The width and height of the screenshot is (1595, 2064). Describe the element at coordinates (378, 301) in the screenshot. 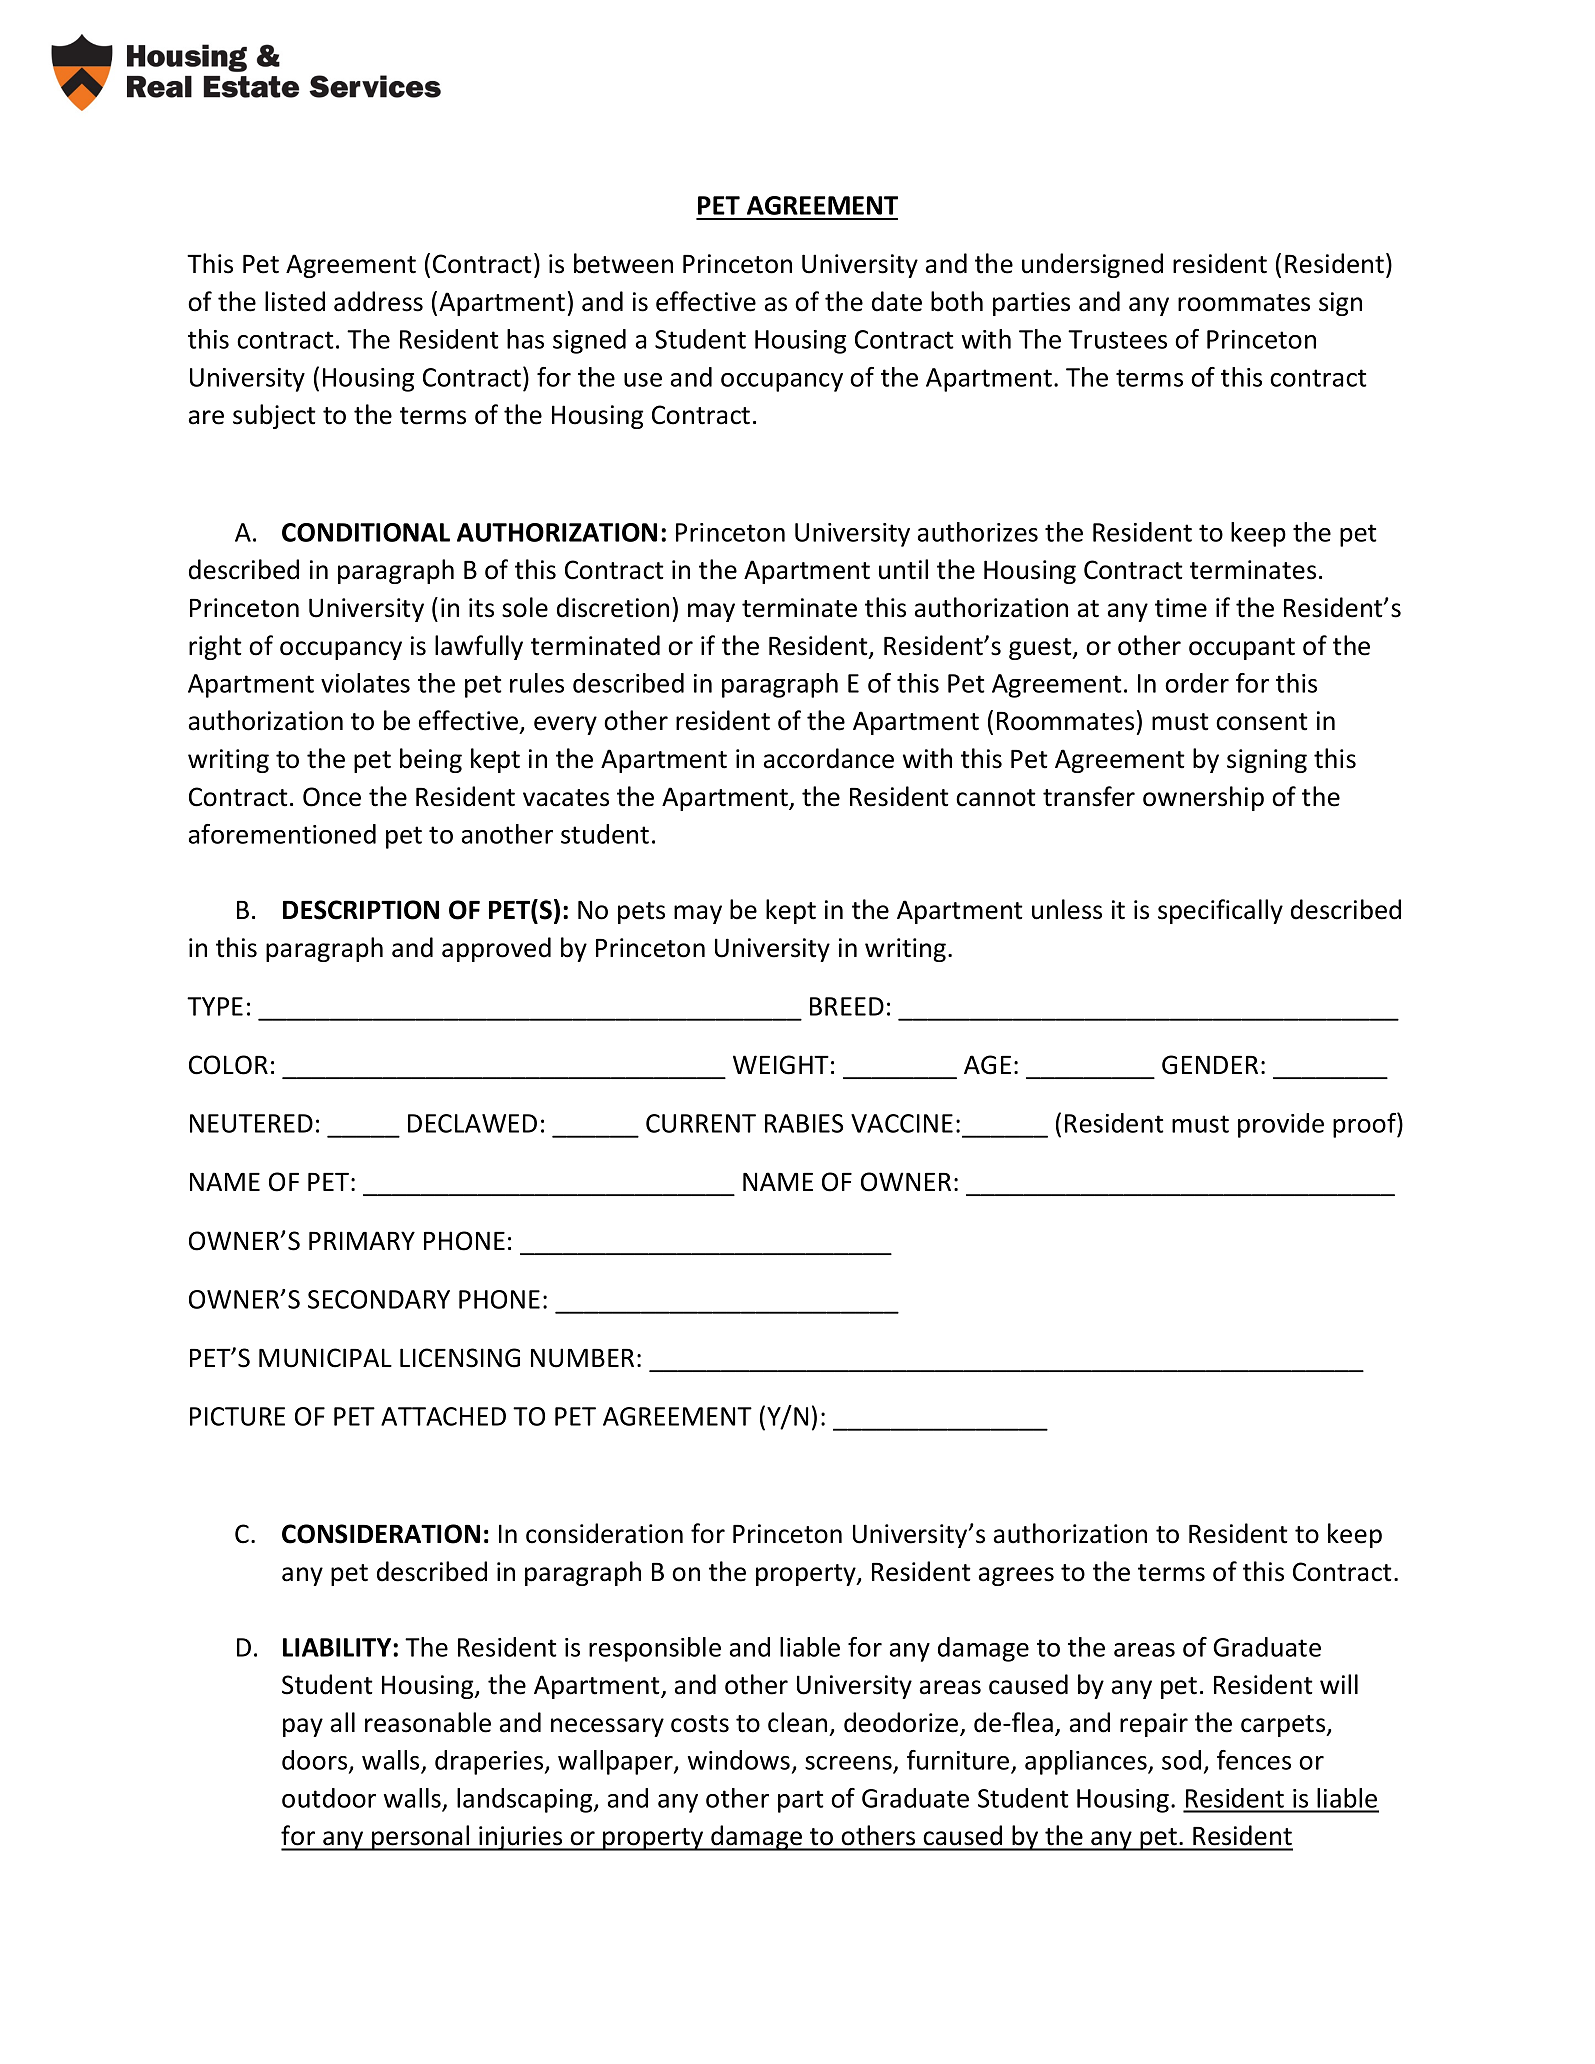

I see `address` at that location.
